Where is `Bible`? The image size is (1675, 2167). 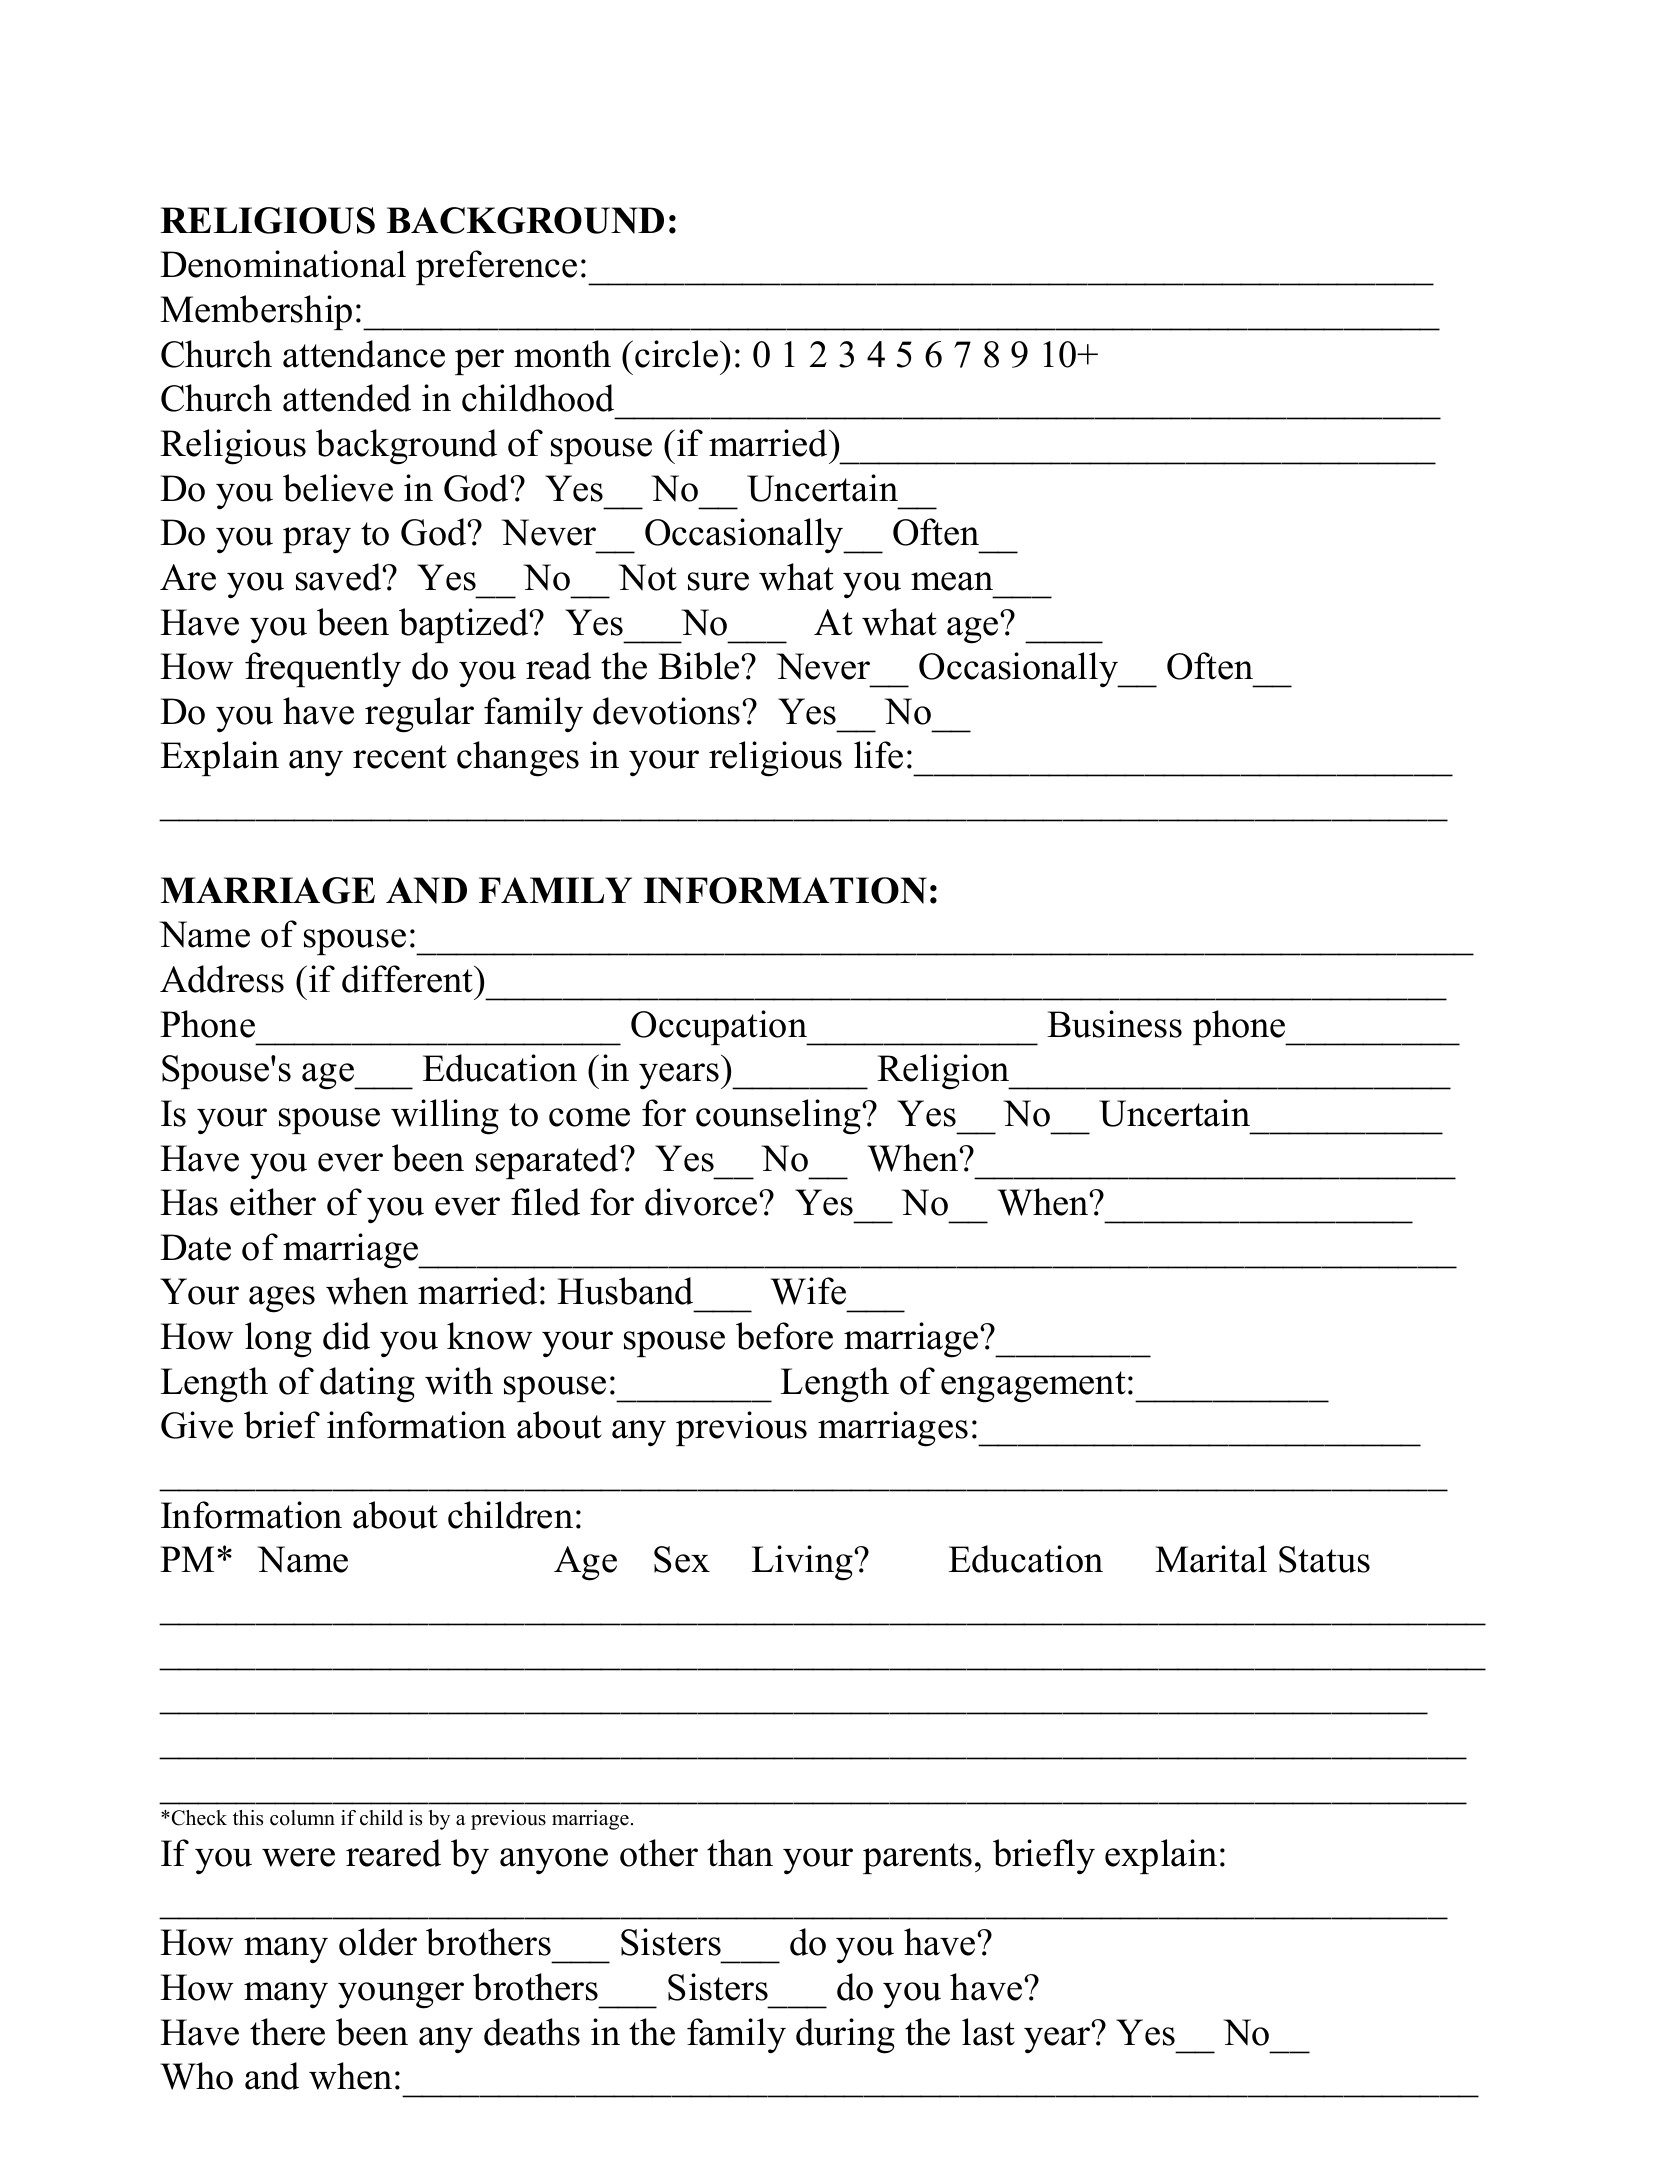 Bible is located at coordinates (700, 666).
